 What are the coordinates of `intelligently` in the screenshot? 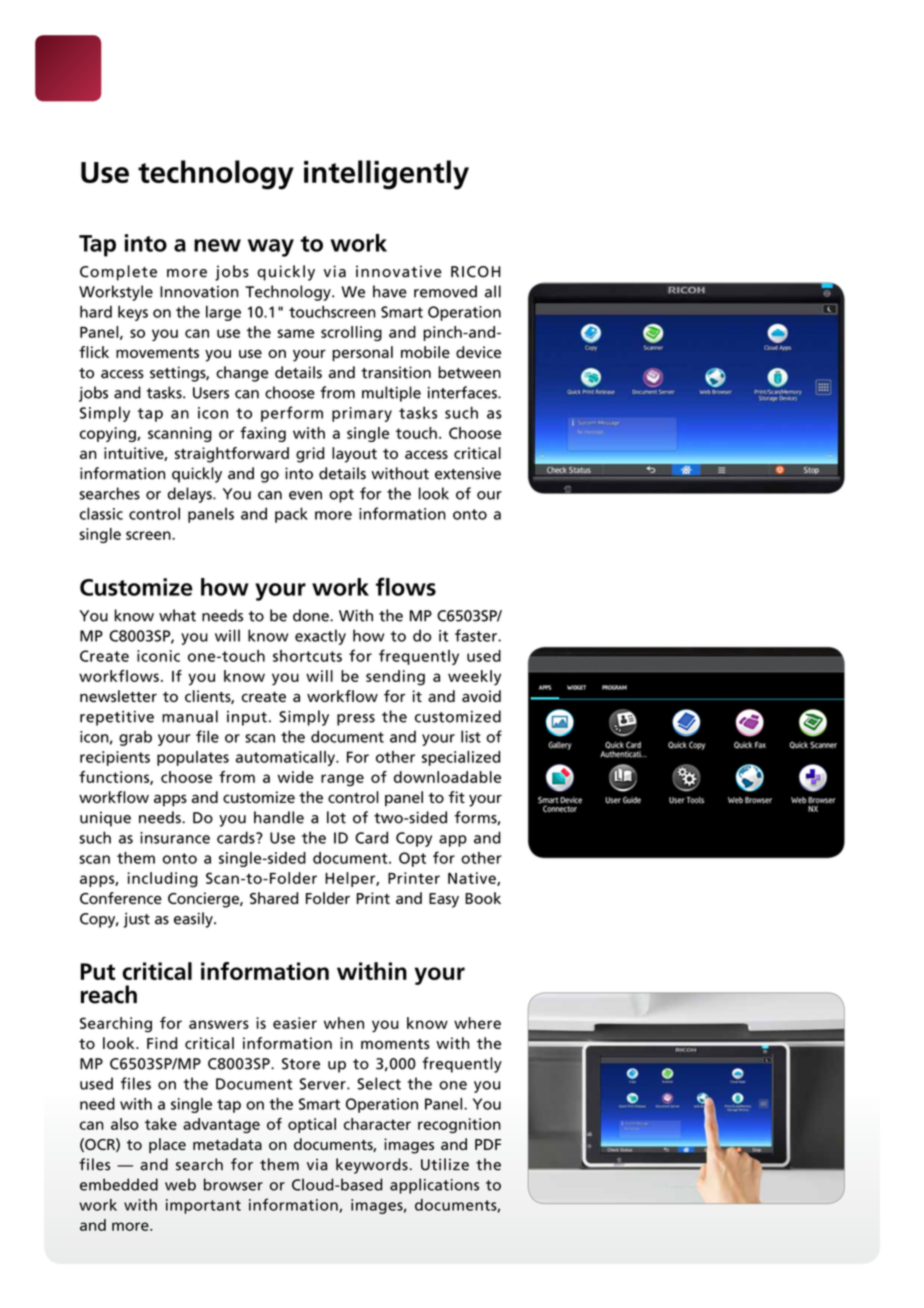 It's located at (386, 175).
